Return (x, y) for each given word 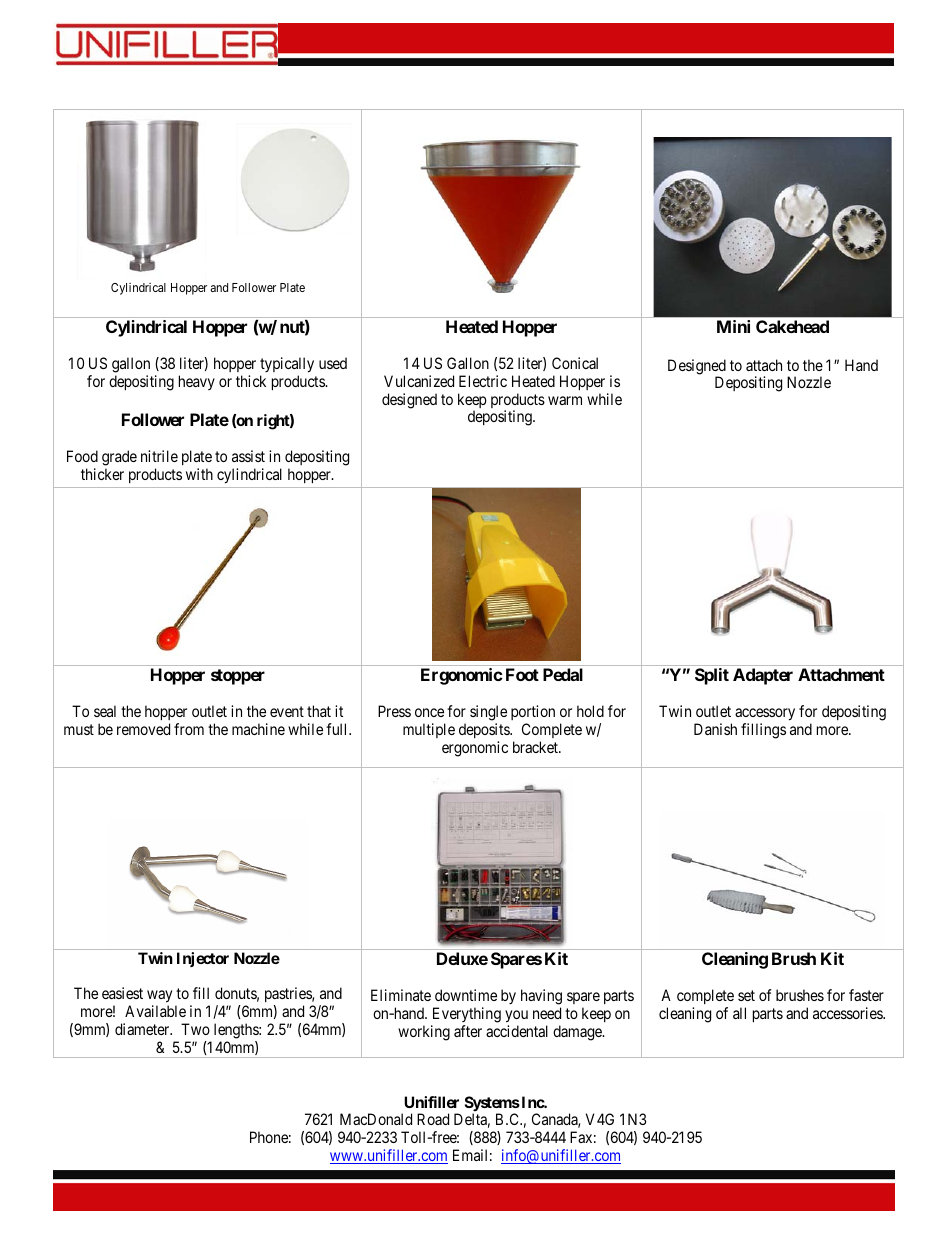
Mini (733, 326)
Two (195, 1029)
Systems (492, 1105)
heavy (197, 382)
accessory (765, 714)
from (189, 729)
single (488, 713)
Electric (483, 381)
